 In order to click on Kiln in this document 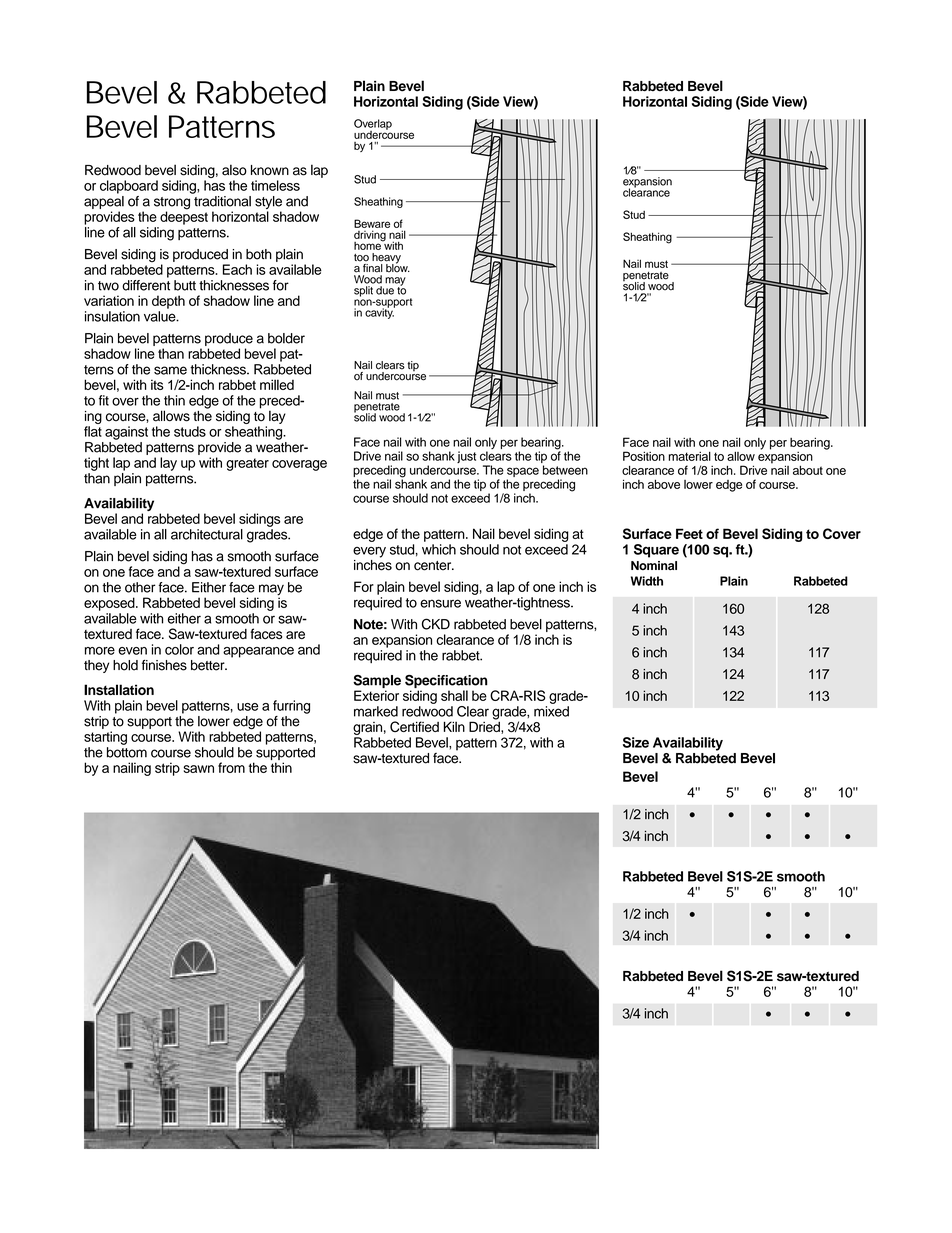, I will do `click(454, 726)`.
